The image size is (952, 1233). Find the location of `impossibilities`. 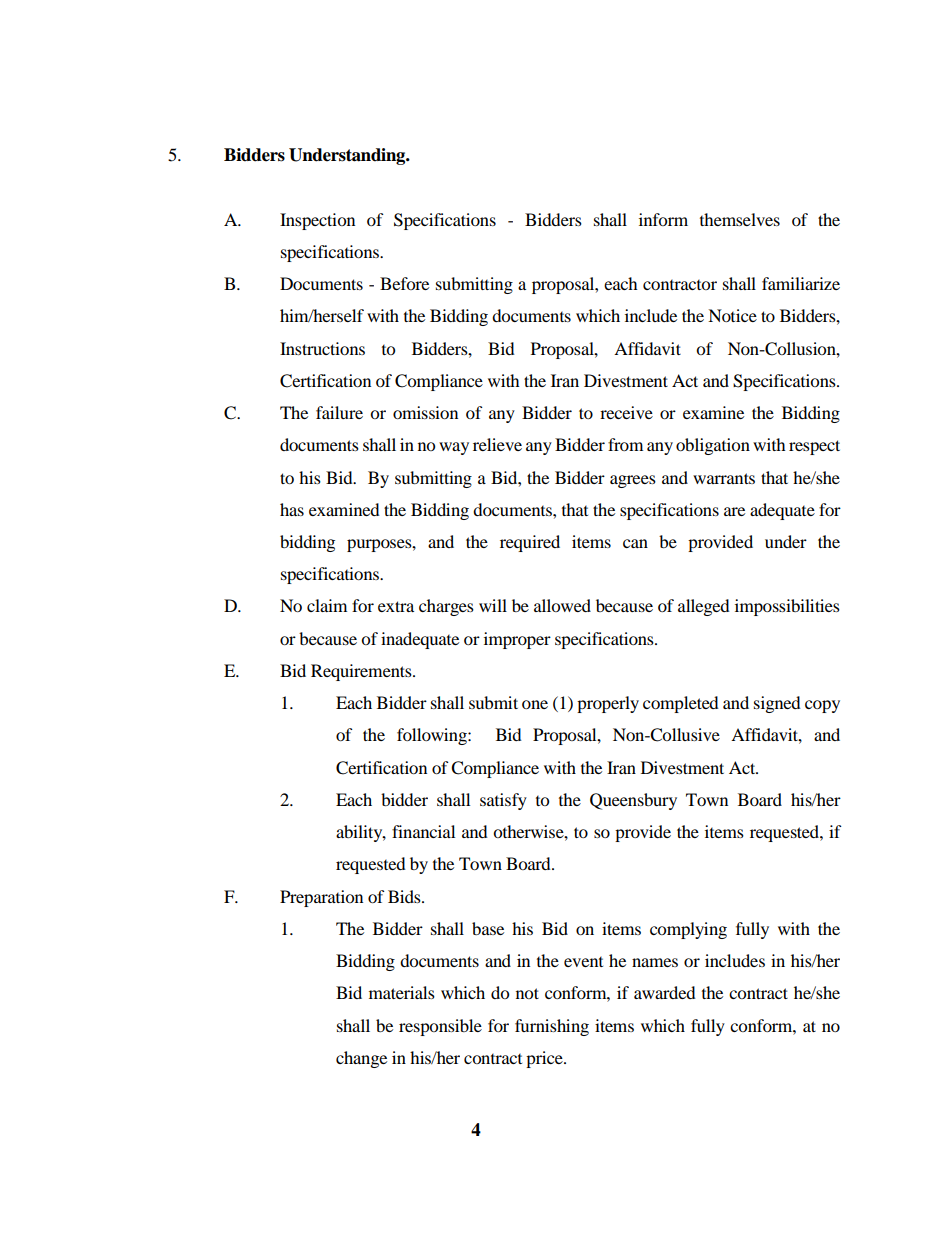

impossibilities is located at coordinates (787, 607).
